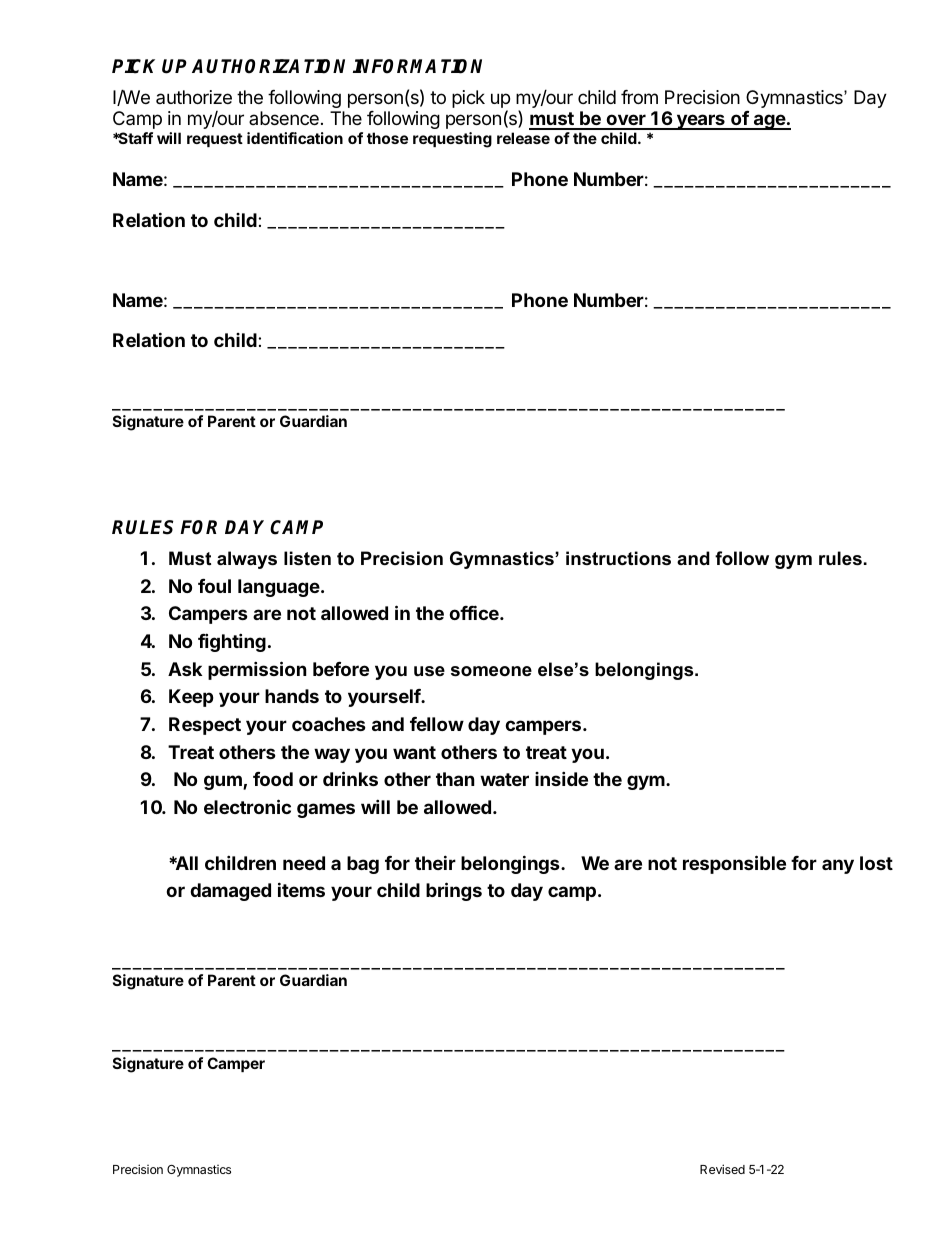 The height and width of the screenshot is (1233, 952). Describe the element at coordinates (523, 138) in the screenshot. I see `release` at that location.
